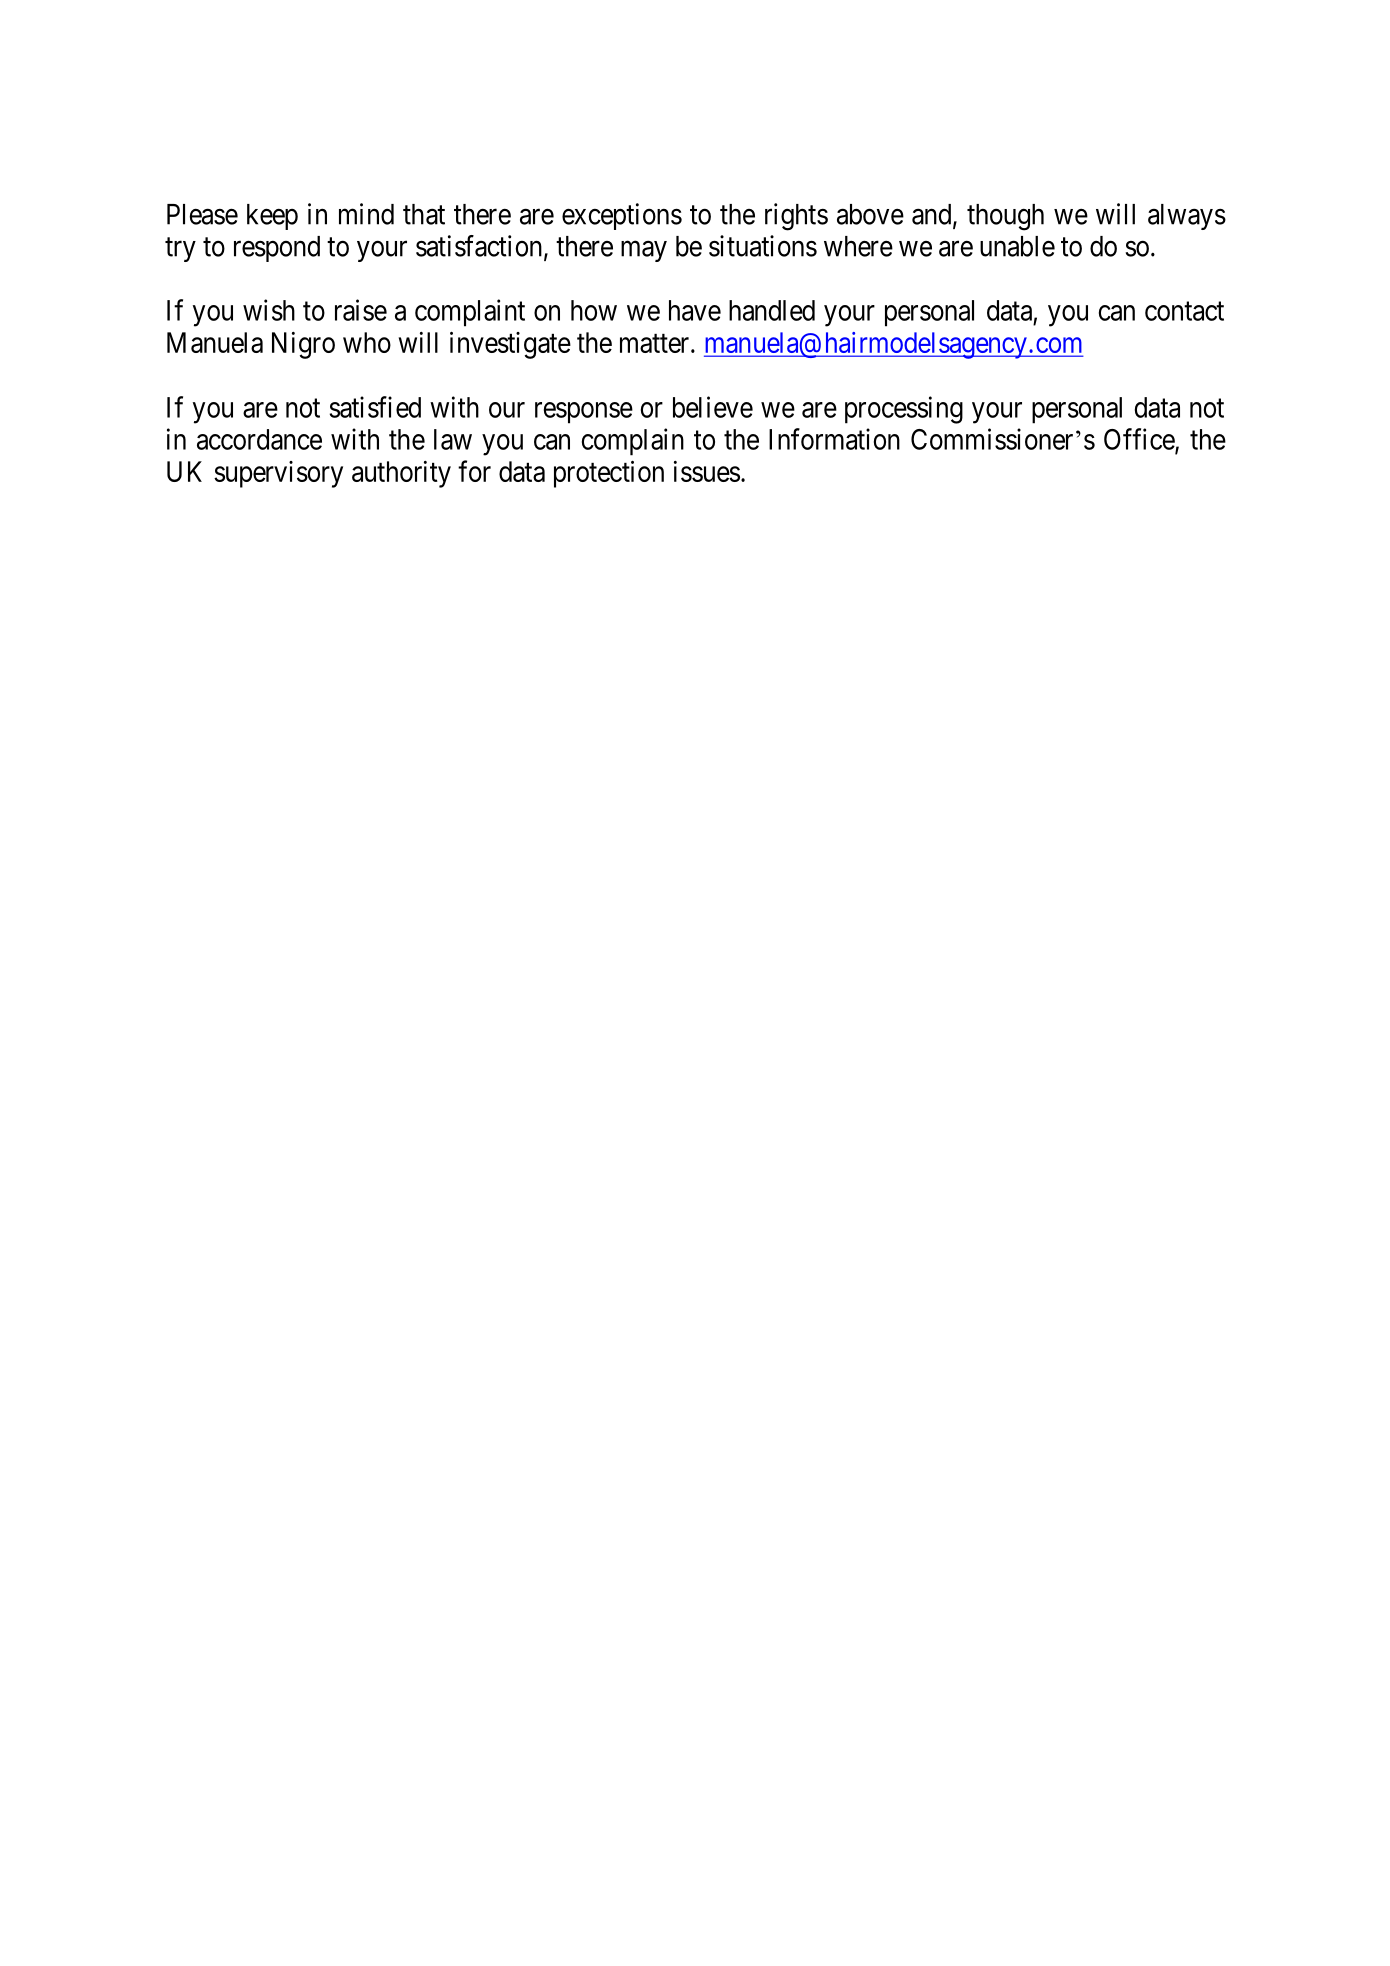  What do you see at coordinates (1184, 311) in the page?
I see `contact` at bounding box center [1184, 311].
